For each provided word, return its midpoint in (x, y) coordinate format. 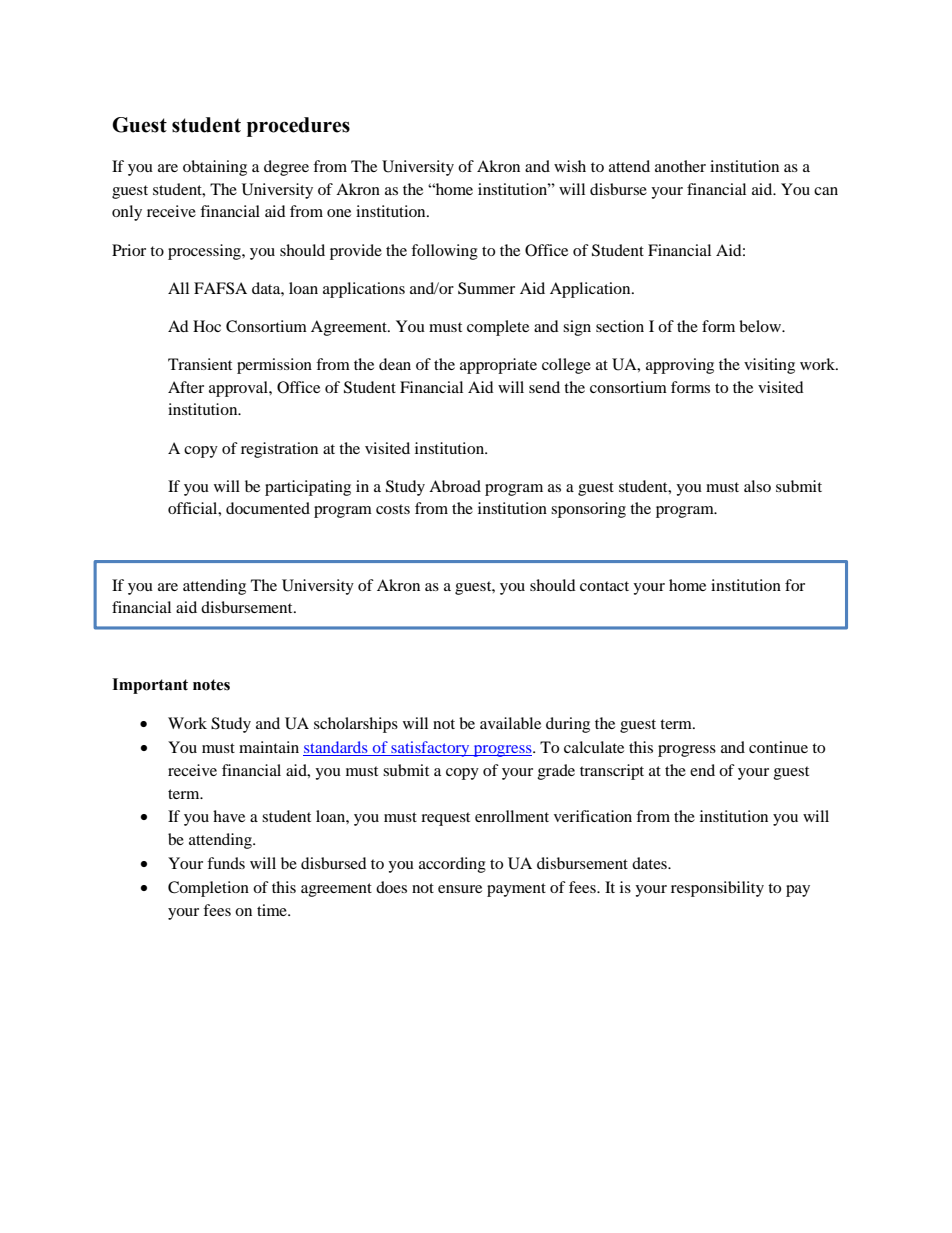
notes (211, 685)
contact (604, 586)
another (680, 166)
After (186, 387)
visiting (769, 366)
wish (570, 166)
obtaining (215, 168)
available (510, 723)
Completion (208, 889)
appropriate (498, 366)
